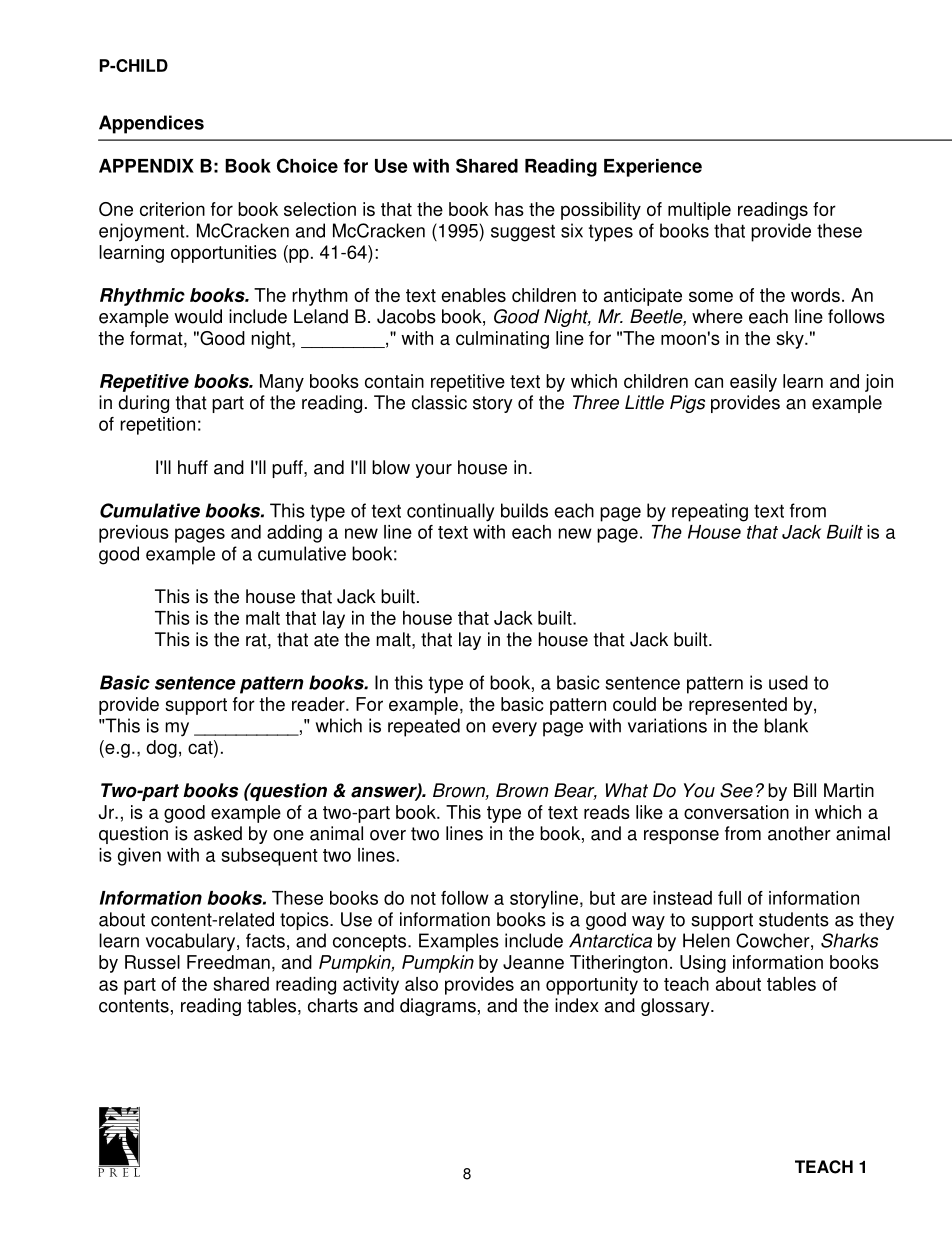 The height and width of the page is (1233, 952). I want to click on builds, so click(524, 510).
